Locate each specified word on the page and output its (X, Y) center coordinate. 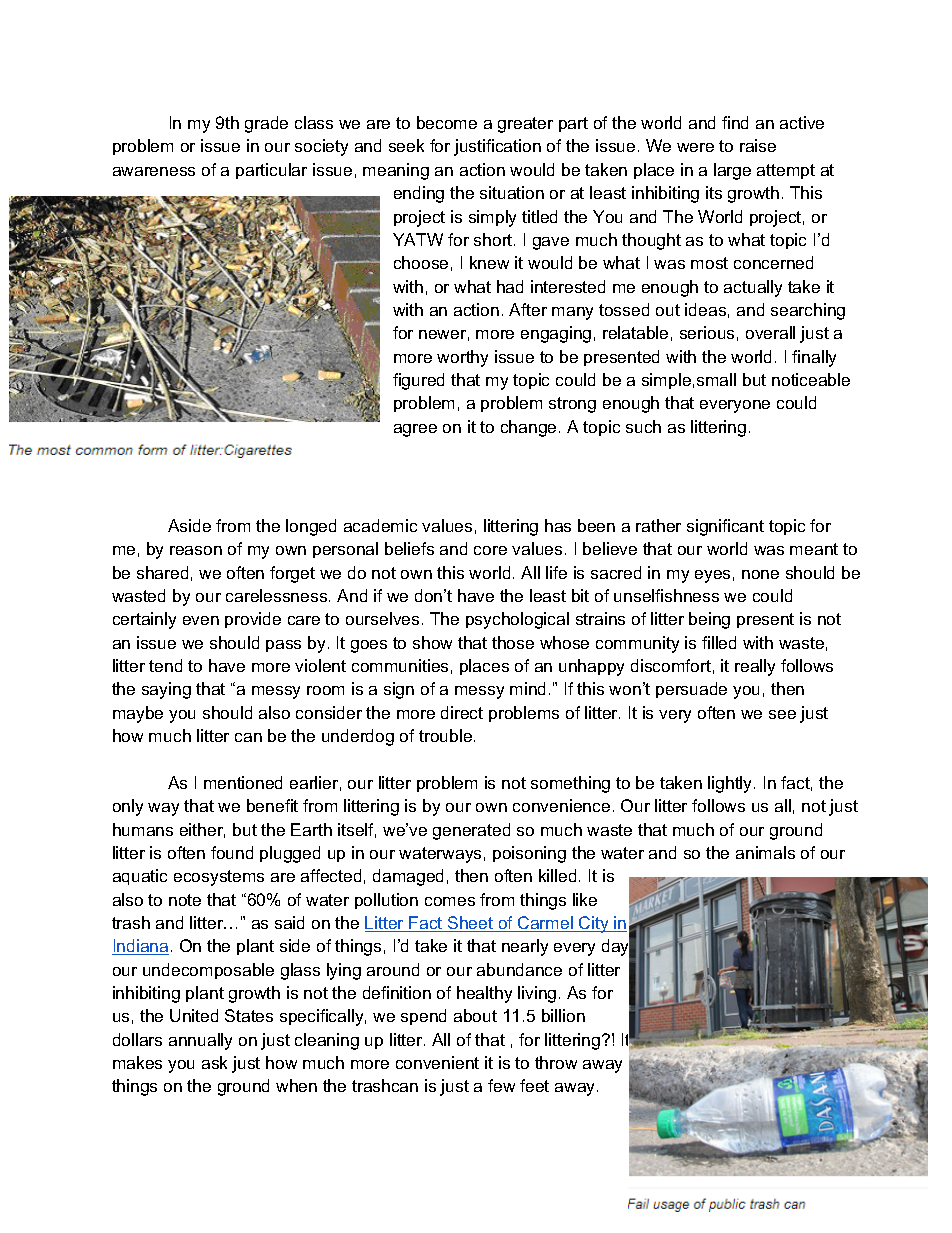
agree (415, 430)
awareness (154, 171)
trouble (447, 735)
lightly (731, 784)
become (447, 122)
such (643, 426)
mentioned (243, 782)
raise (758, 145)
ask (214, 1062)
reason (196, 550)
